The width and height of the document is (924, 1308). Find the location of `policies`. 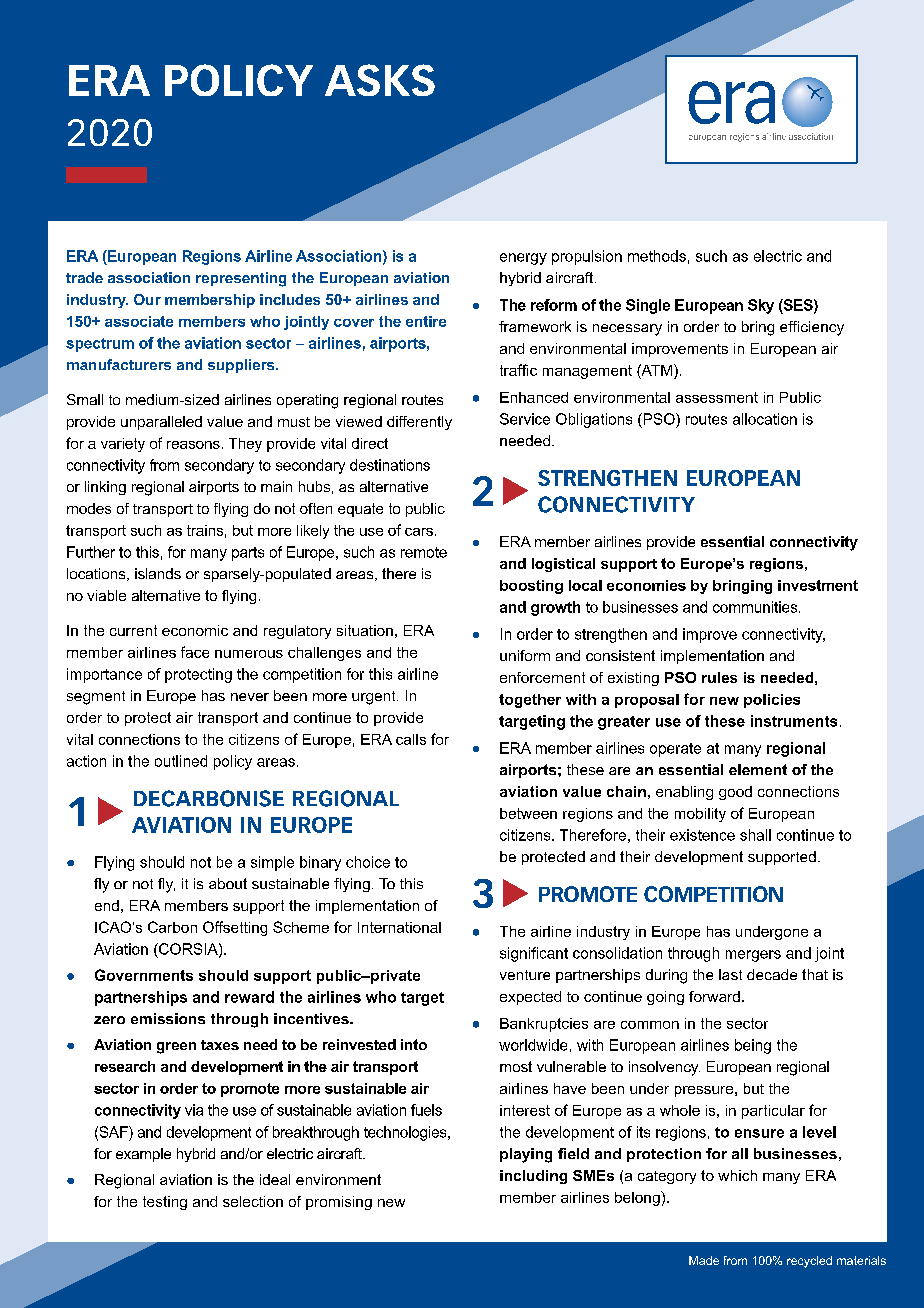

policies is located at coordinates (772, 701).
